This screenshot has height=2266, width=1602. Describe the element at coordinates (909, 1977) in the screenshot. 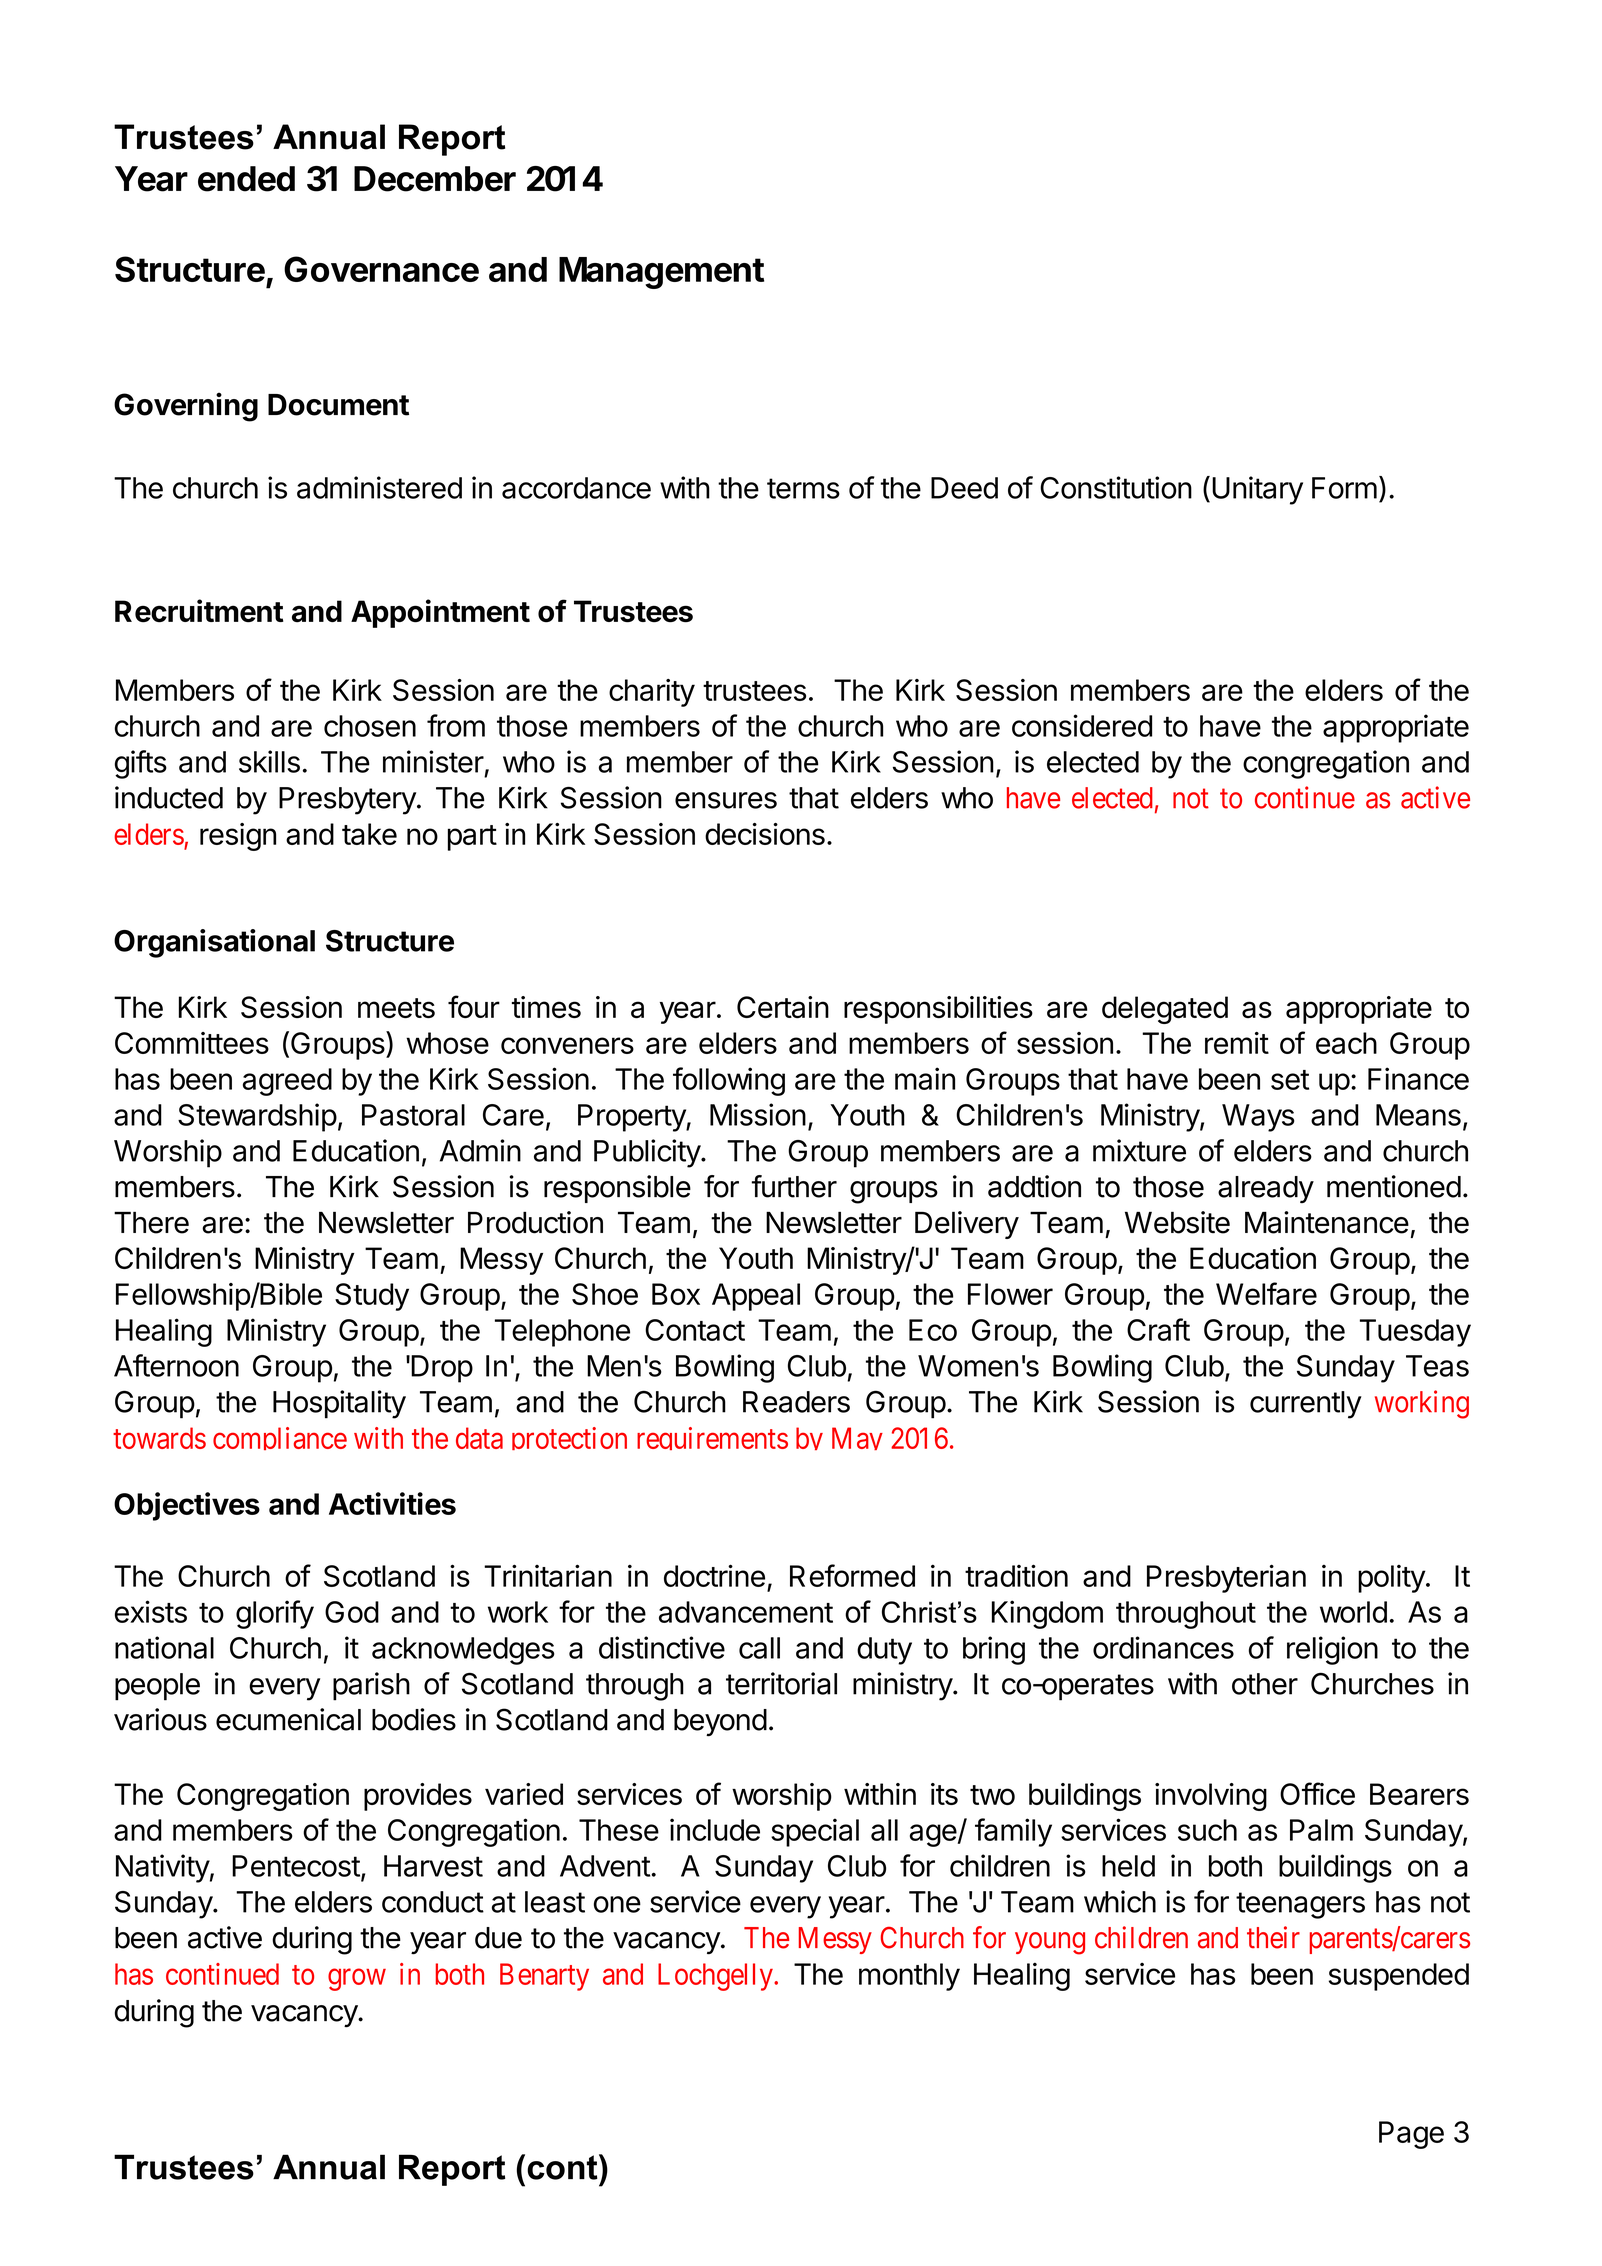

I see `monthly` at that location.
